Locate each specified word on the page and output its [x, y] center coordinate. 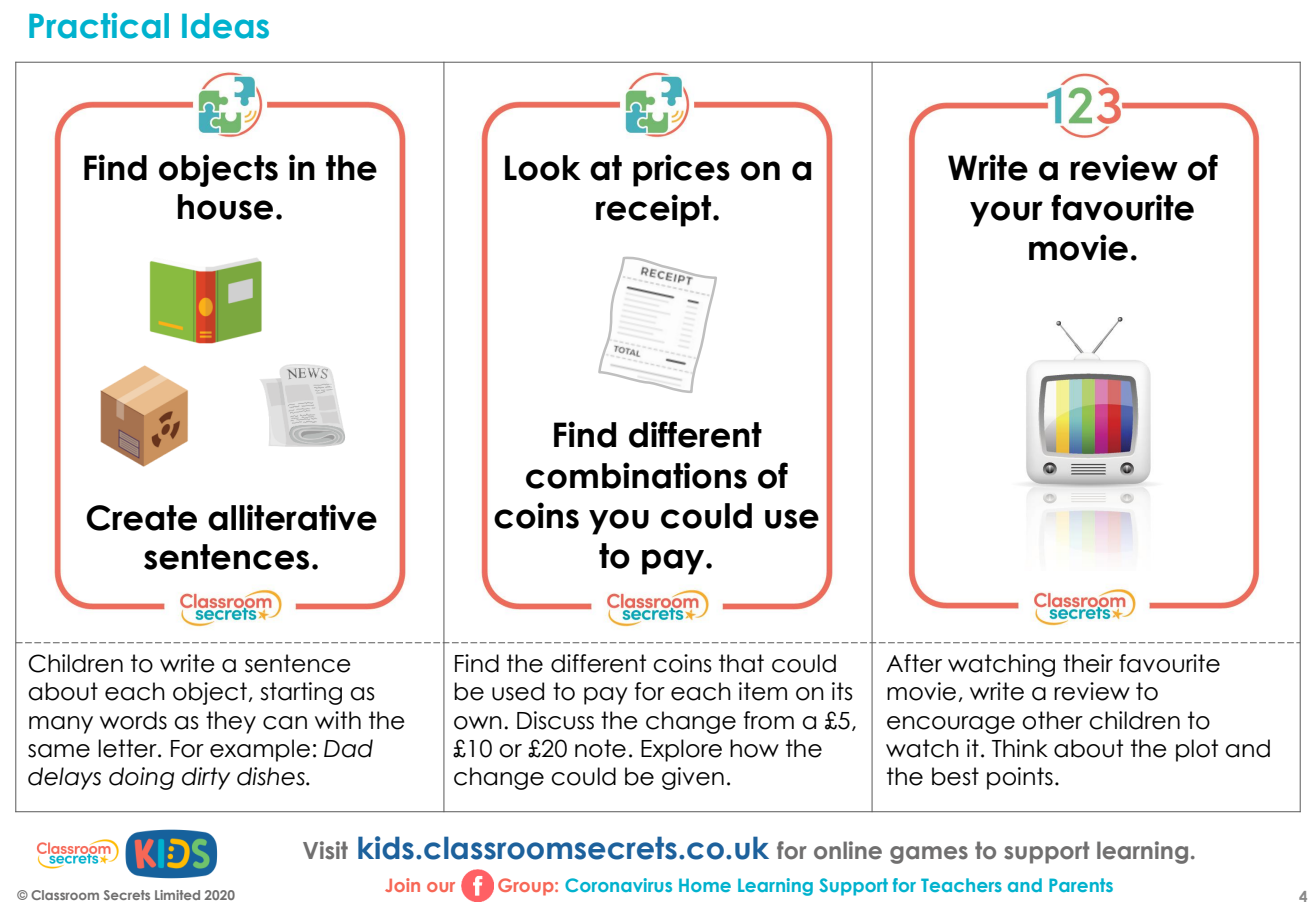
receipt [655, 210]
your [1006, 214]
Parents [1081, 885]
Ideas [225, 26]
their [1088, 663]
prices [681, 170]
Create [141, 518]
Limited [177, 895]
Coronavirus [618, 885]
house [225, 207]
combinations [636, 475]
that [741, 663]
